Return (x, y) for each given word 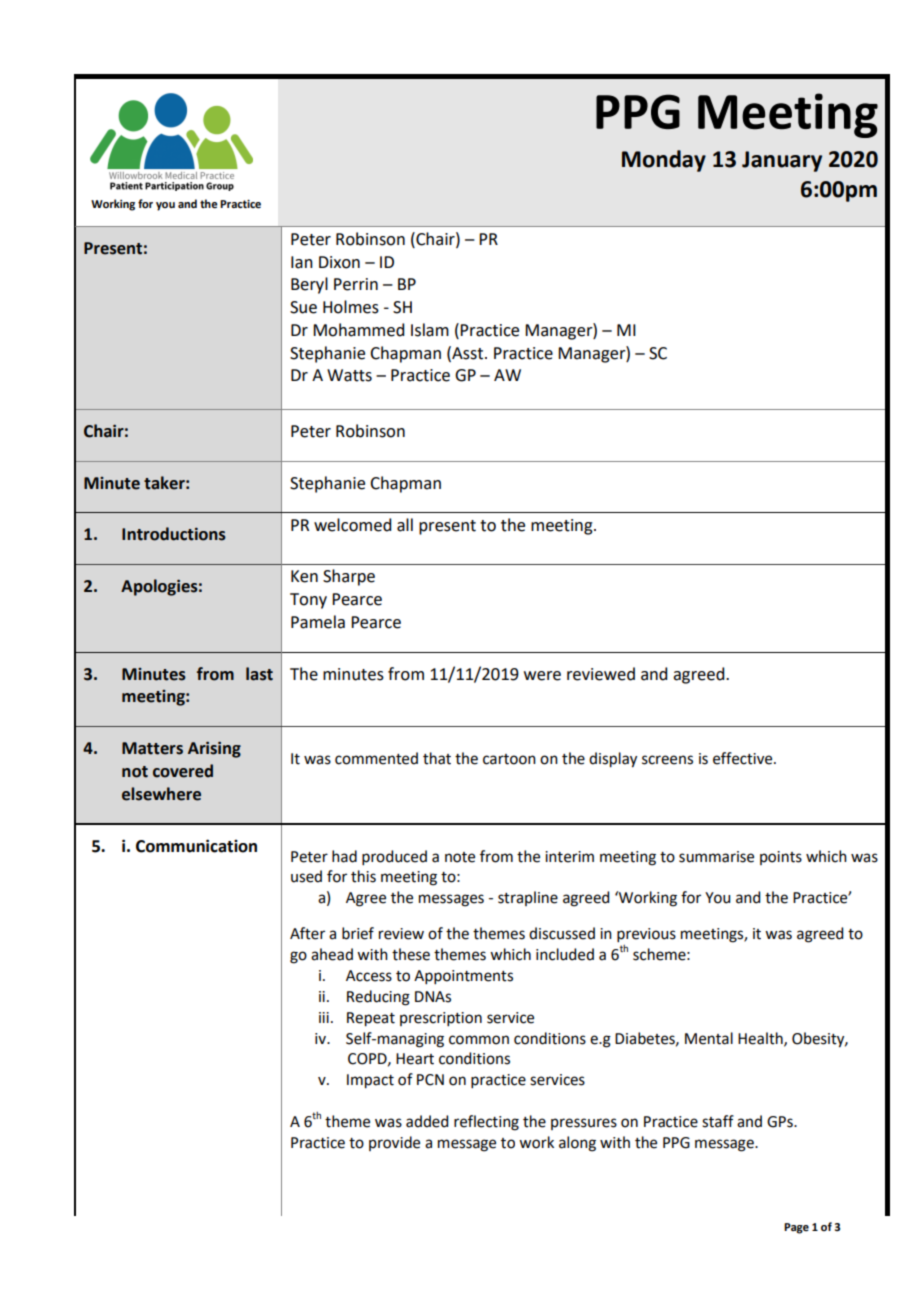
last (259, 674)
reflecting (486, 1123)
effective (744, 758)
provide (394, 1143)
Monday (664, 161)
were (542, 676)
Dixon (339, 262)
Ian (302, 262)
